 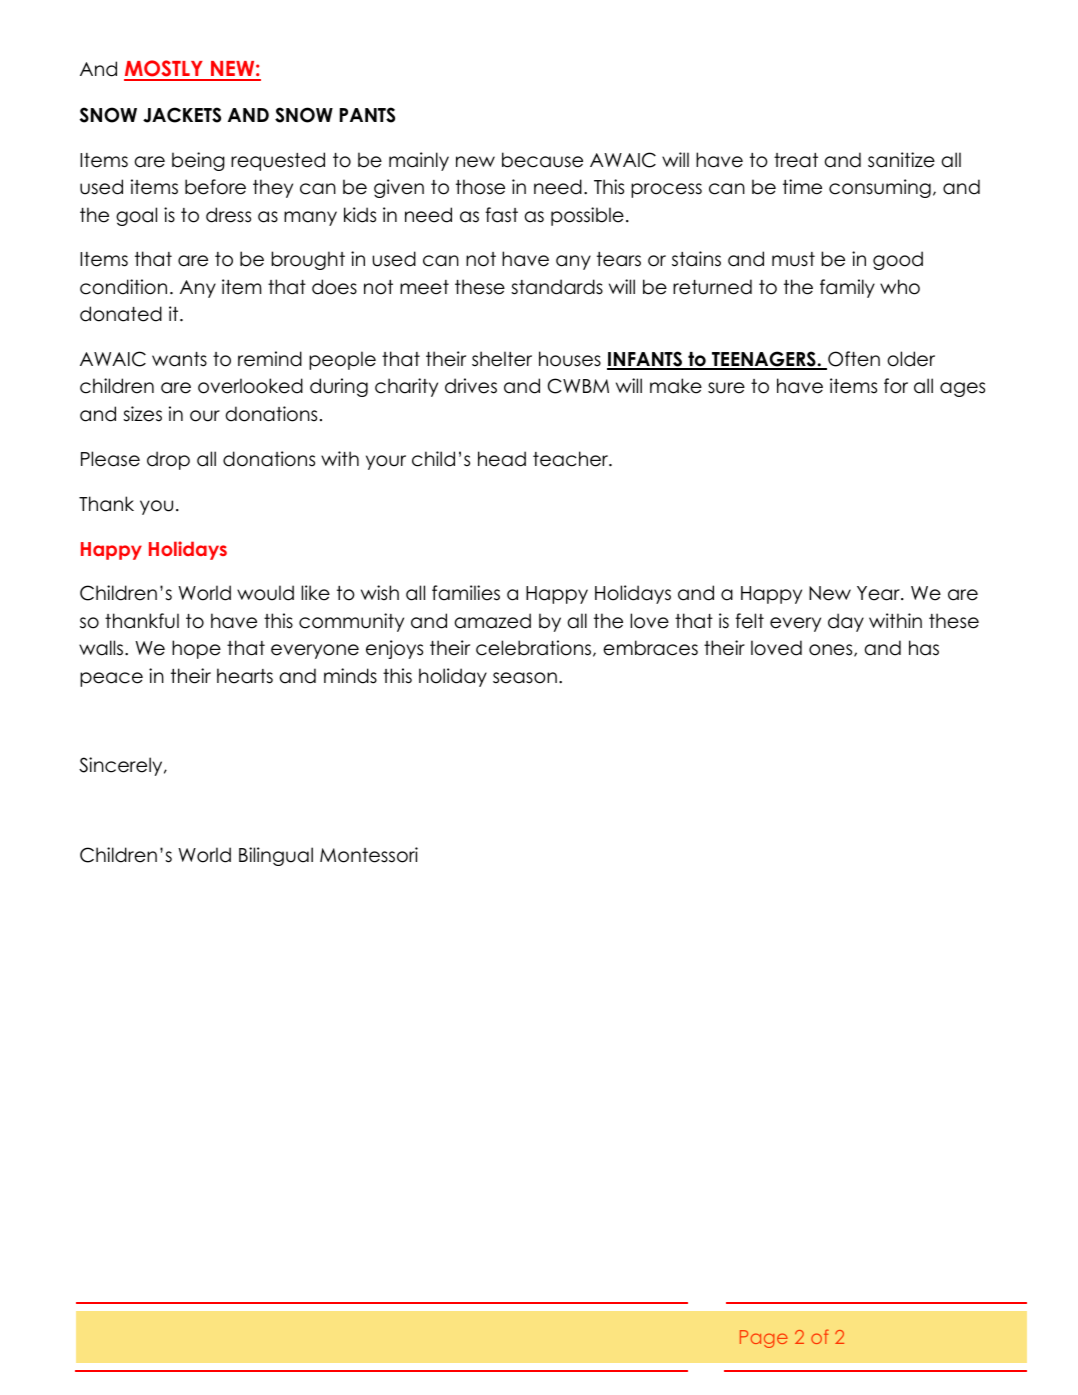 What do you see at coordinates (542, 160) in the page?
I see `because` at bounding box center [542, 160].
